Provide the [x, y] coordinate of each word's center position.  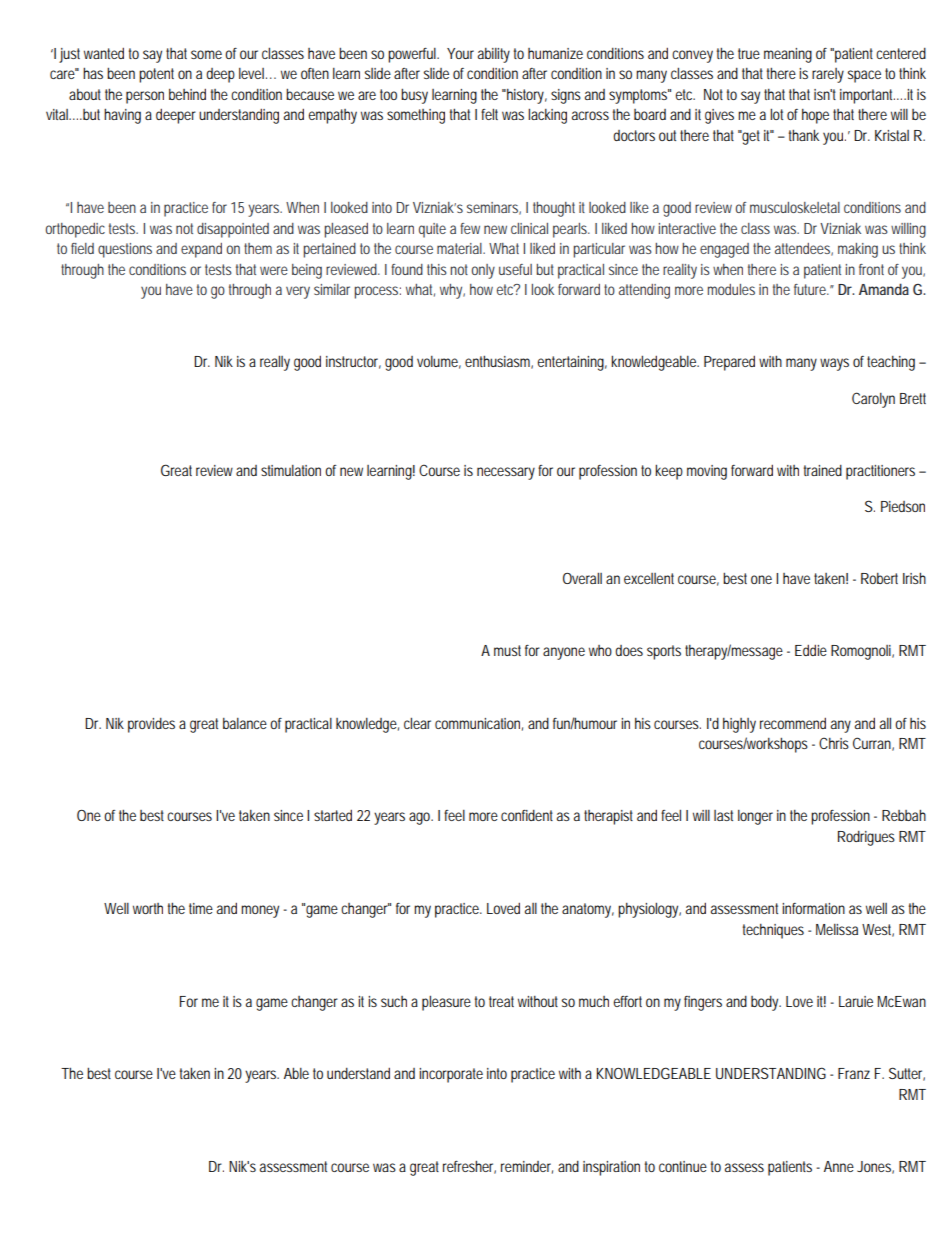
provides [151, 725]
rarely [828, 75]
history [526, 96]
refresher [469, 1167]
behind [187, 94]
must [507, 650]
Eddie [811, 650]
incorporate [451, 1075]
